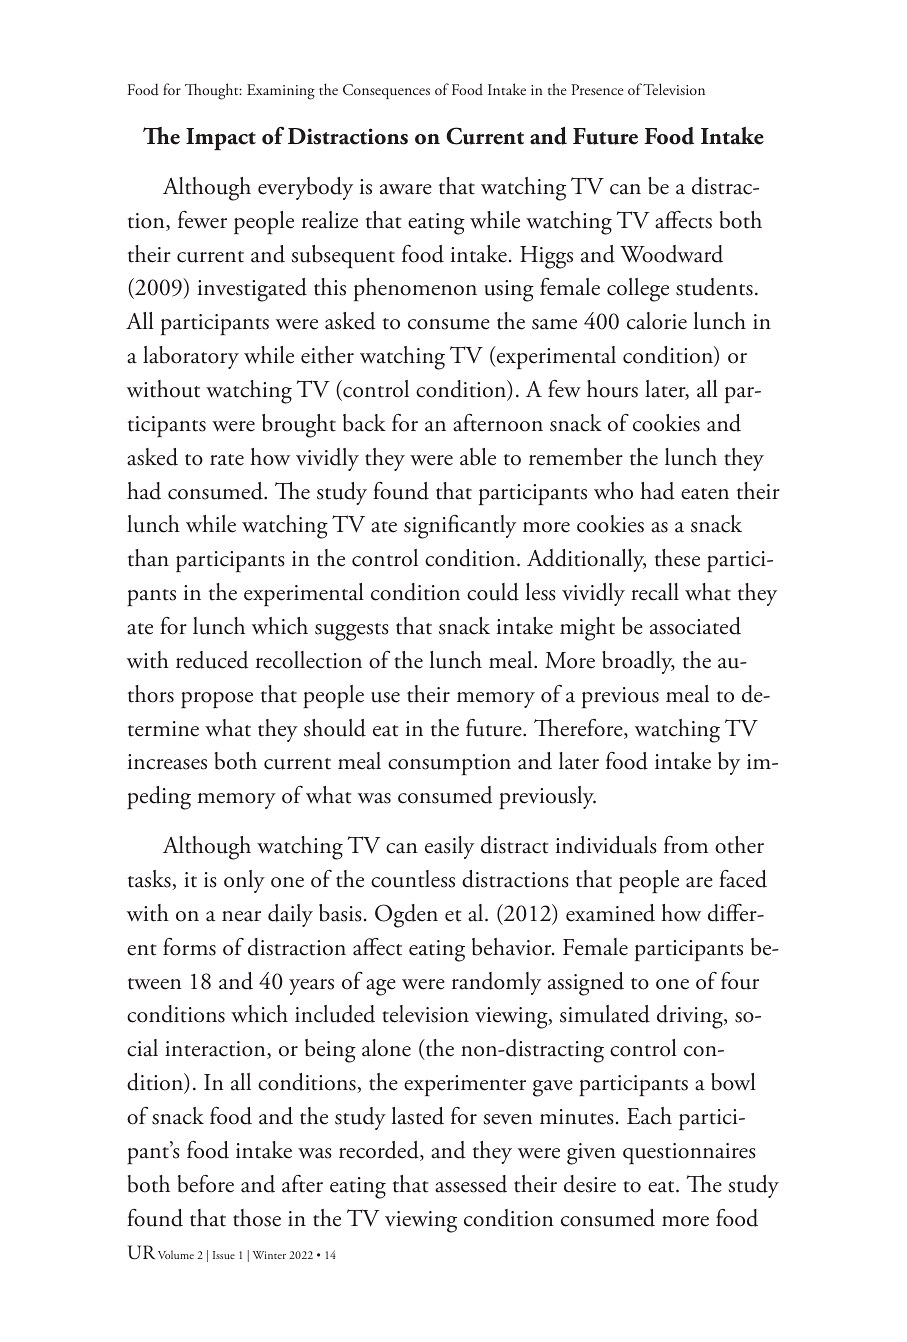 The height and width of the screenshot is (1342, 907). Describe the element at coordinates (212, 660) in the screenshot. I see `reduced` at that location.
